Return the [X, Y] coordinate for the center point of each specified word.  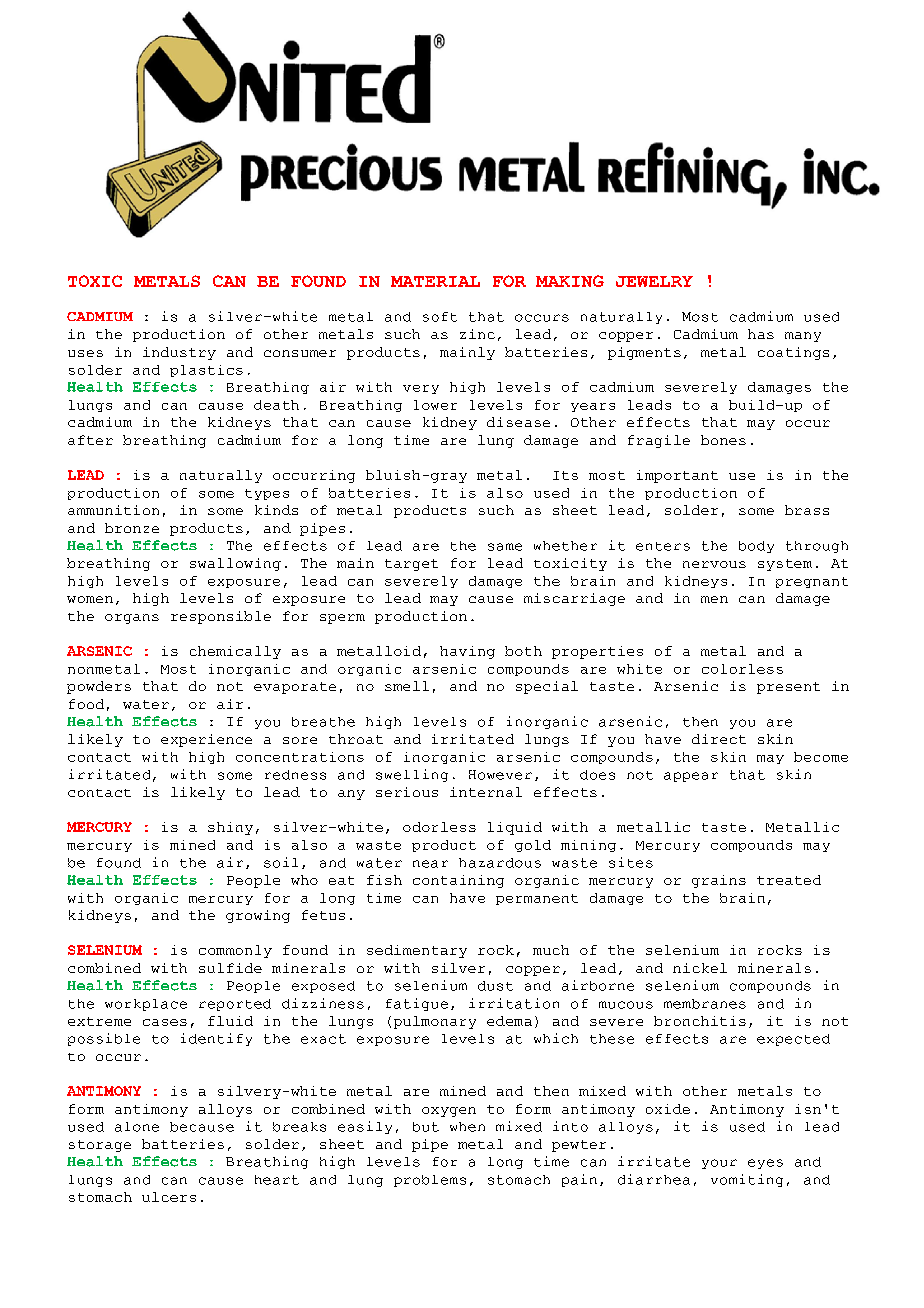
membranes [705, 1004]
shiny [230, 828]
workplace [146, 1005]
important [677, 476]
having [467, 652]
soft [440, 317]
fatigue [417, 1004]
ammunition [113, 510]
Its [565, 475]
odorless [439, 827]
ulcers [169, 1197]
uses [85, 353]
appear [691, 777]
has [761, 334]
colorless [742, 669]
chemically [235, 652]
